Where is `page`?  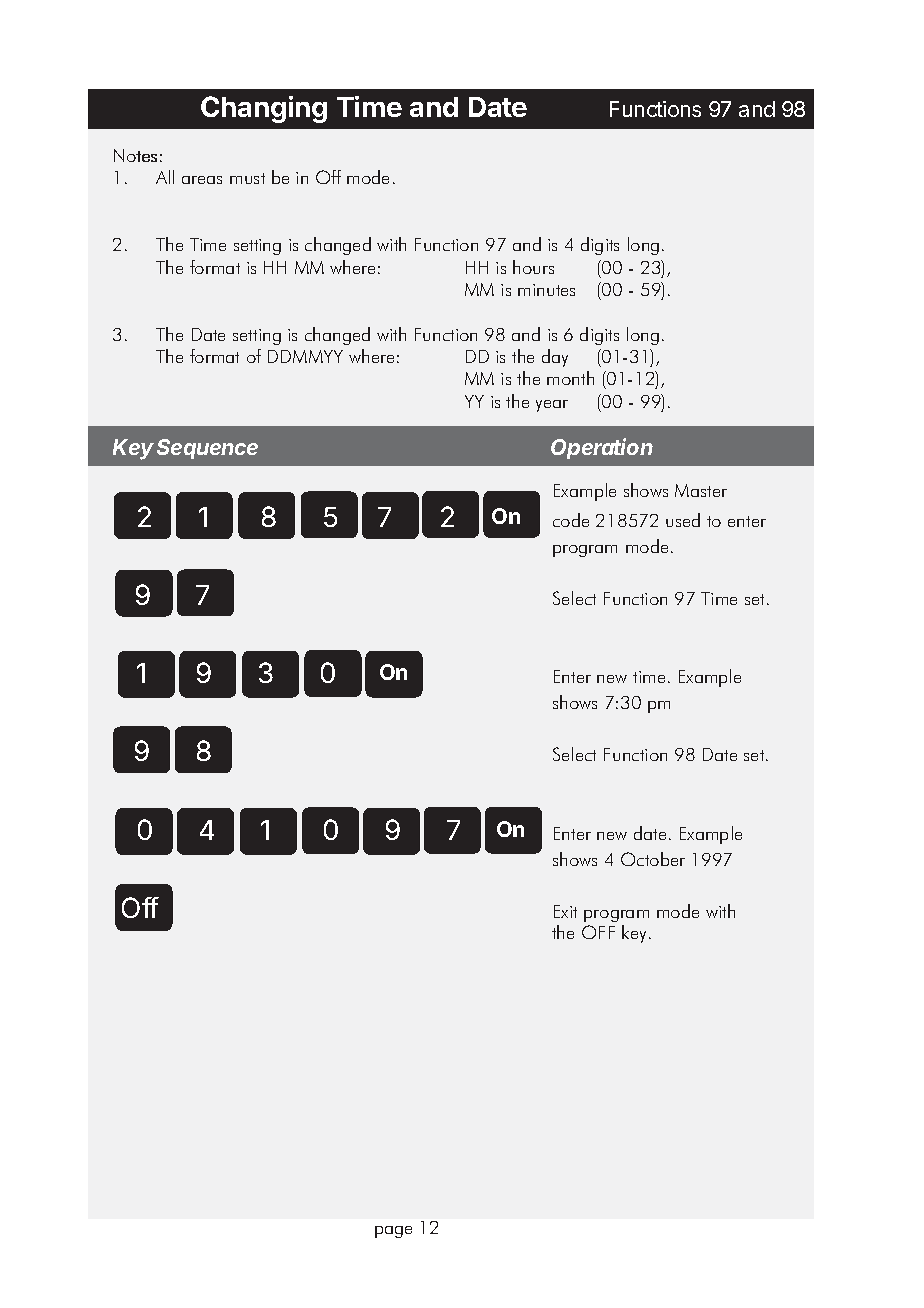 page is located at coordinates (393, 1232).
